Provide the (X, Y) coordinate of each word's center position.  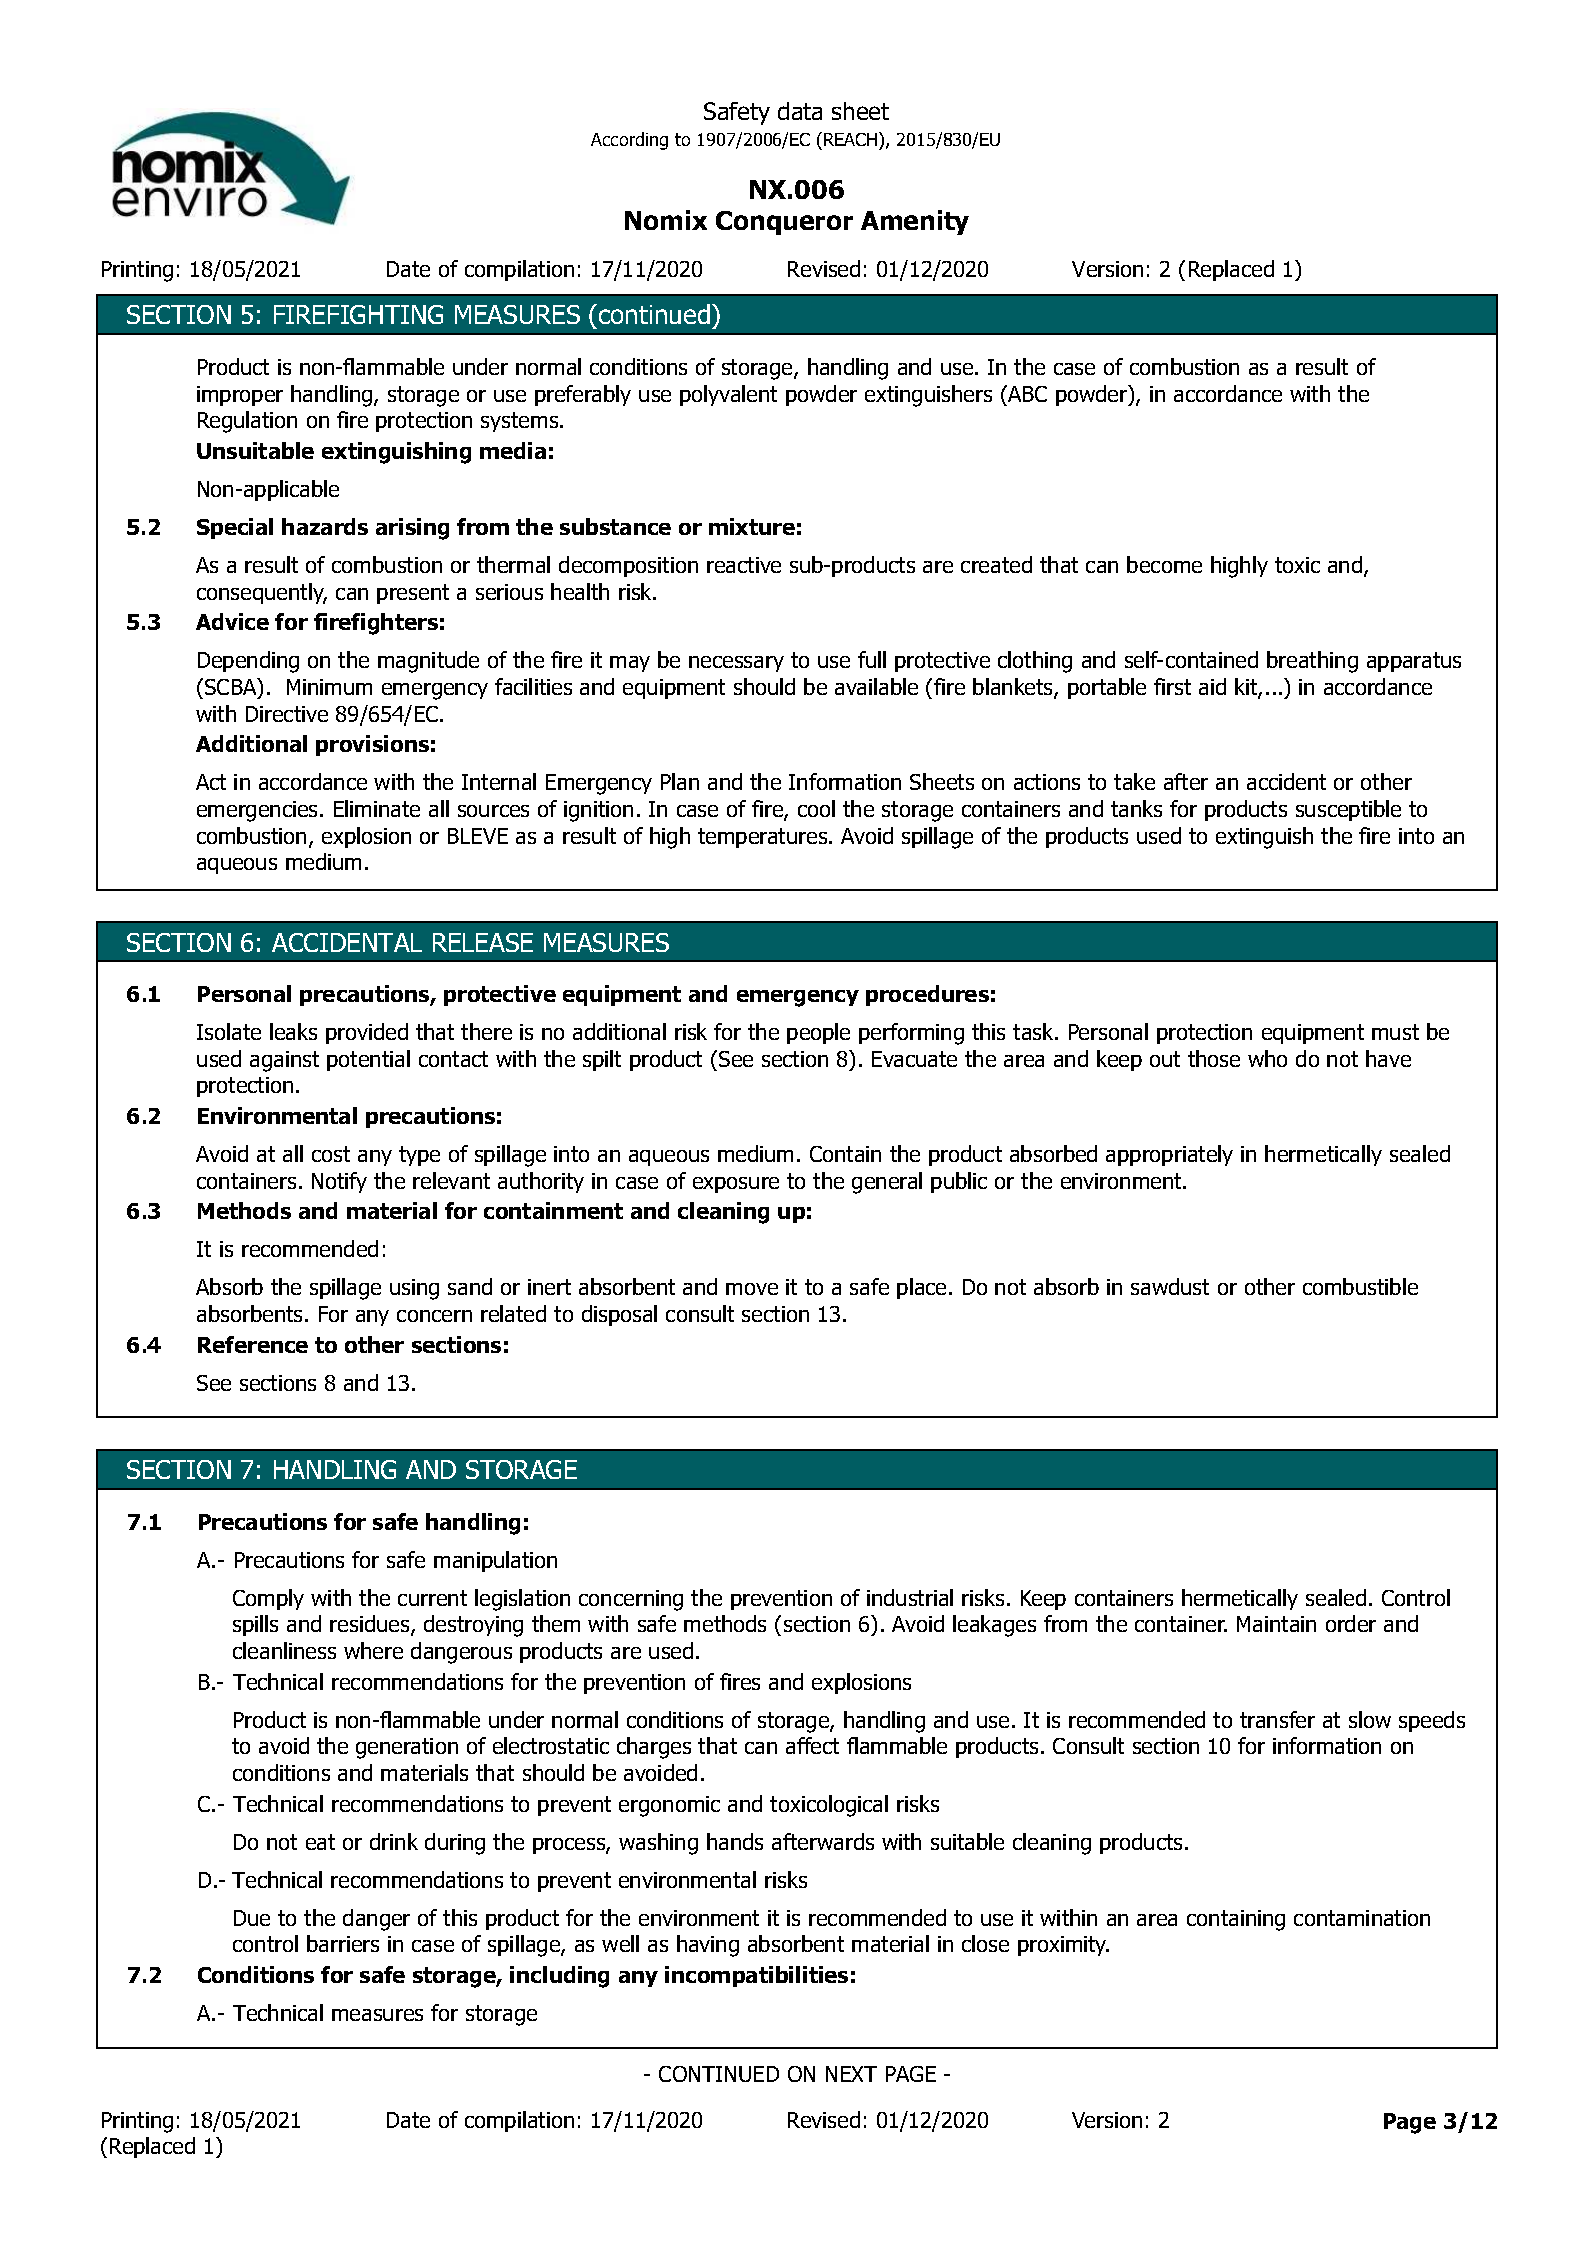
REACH (850, 139)
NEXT (851, 2074)
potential (368, 1060)
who (1267, 1058)
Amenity (915, 222)
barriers (343, 1943)
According (629, 141)
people (818, 1033)
